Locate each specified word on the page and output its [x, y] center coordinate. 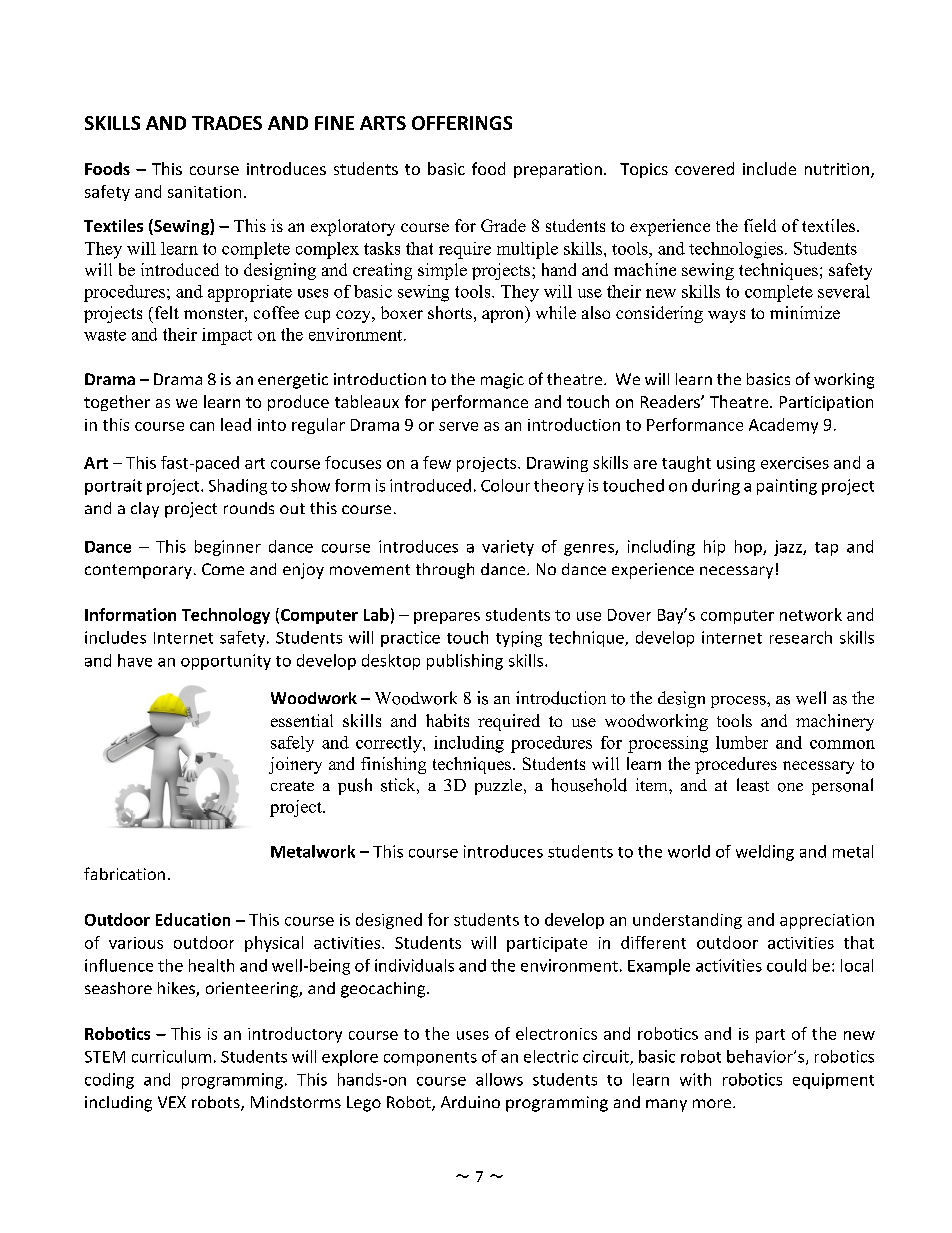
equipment [833, 1081]
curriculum [171, 1056]
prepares [447, 618]
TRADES [227, 123]
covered [704, 168]
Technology [226, 616]
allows [499, 1079]
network [811, 614]
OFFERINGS [462, 123]
